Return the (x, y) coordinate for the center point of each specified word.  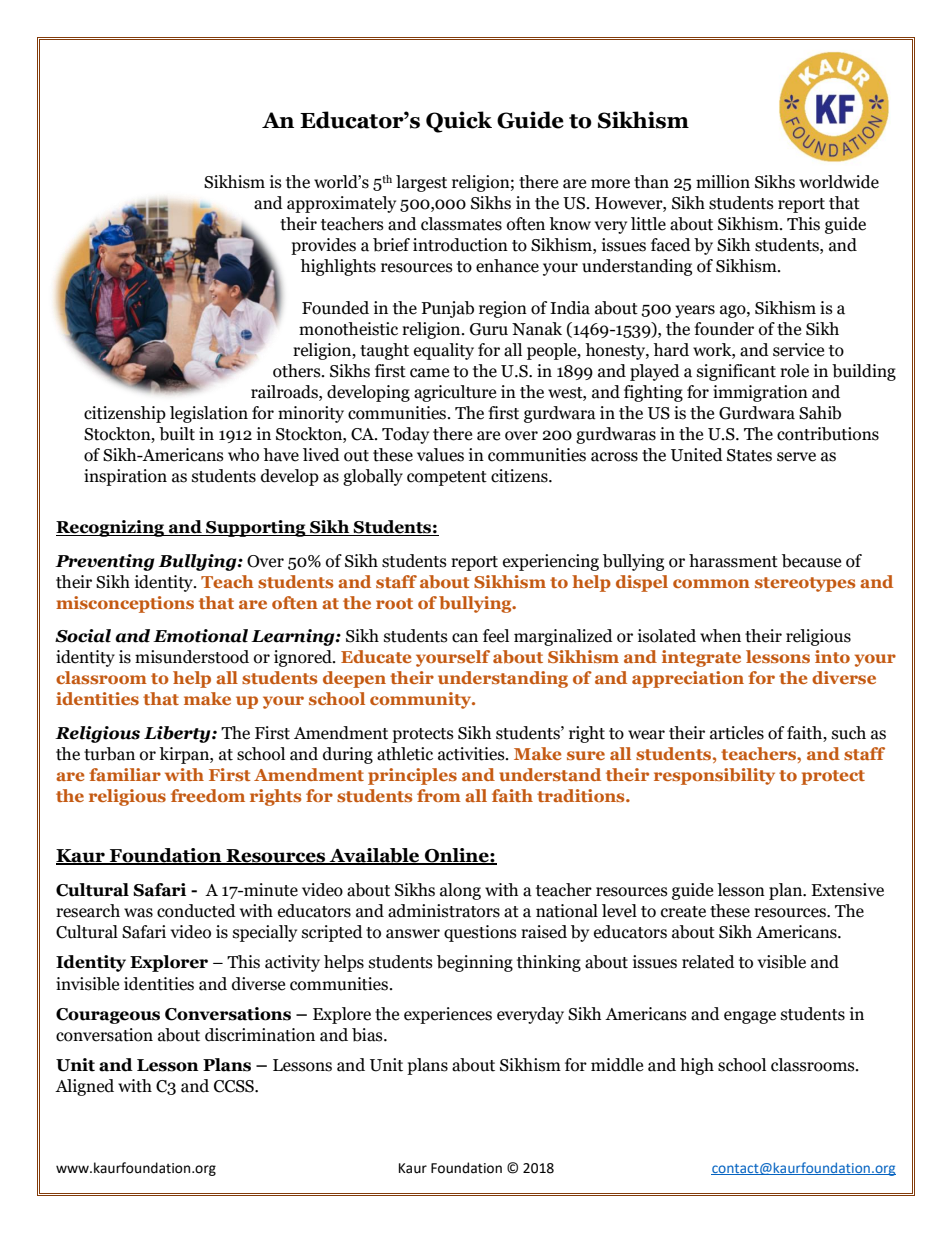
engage (750, 1017)
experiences (448, 1015)
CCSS (235, 1086)
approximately (341, 204)
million (723, 182)
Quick (459, 122)
